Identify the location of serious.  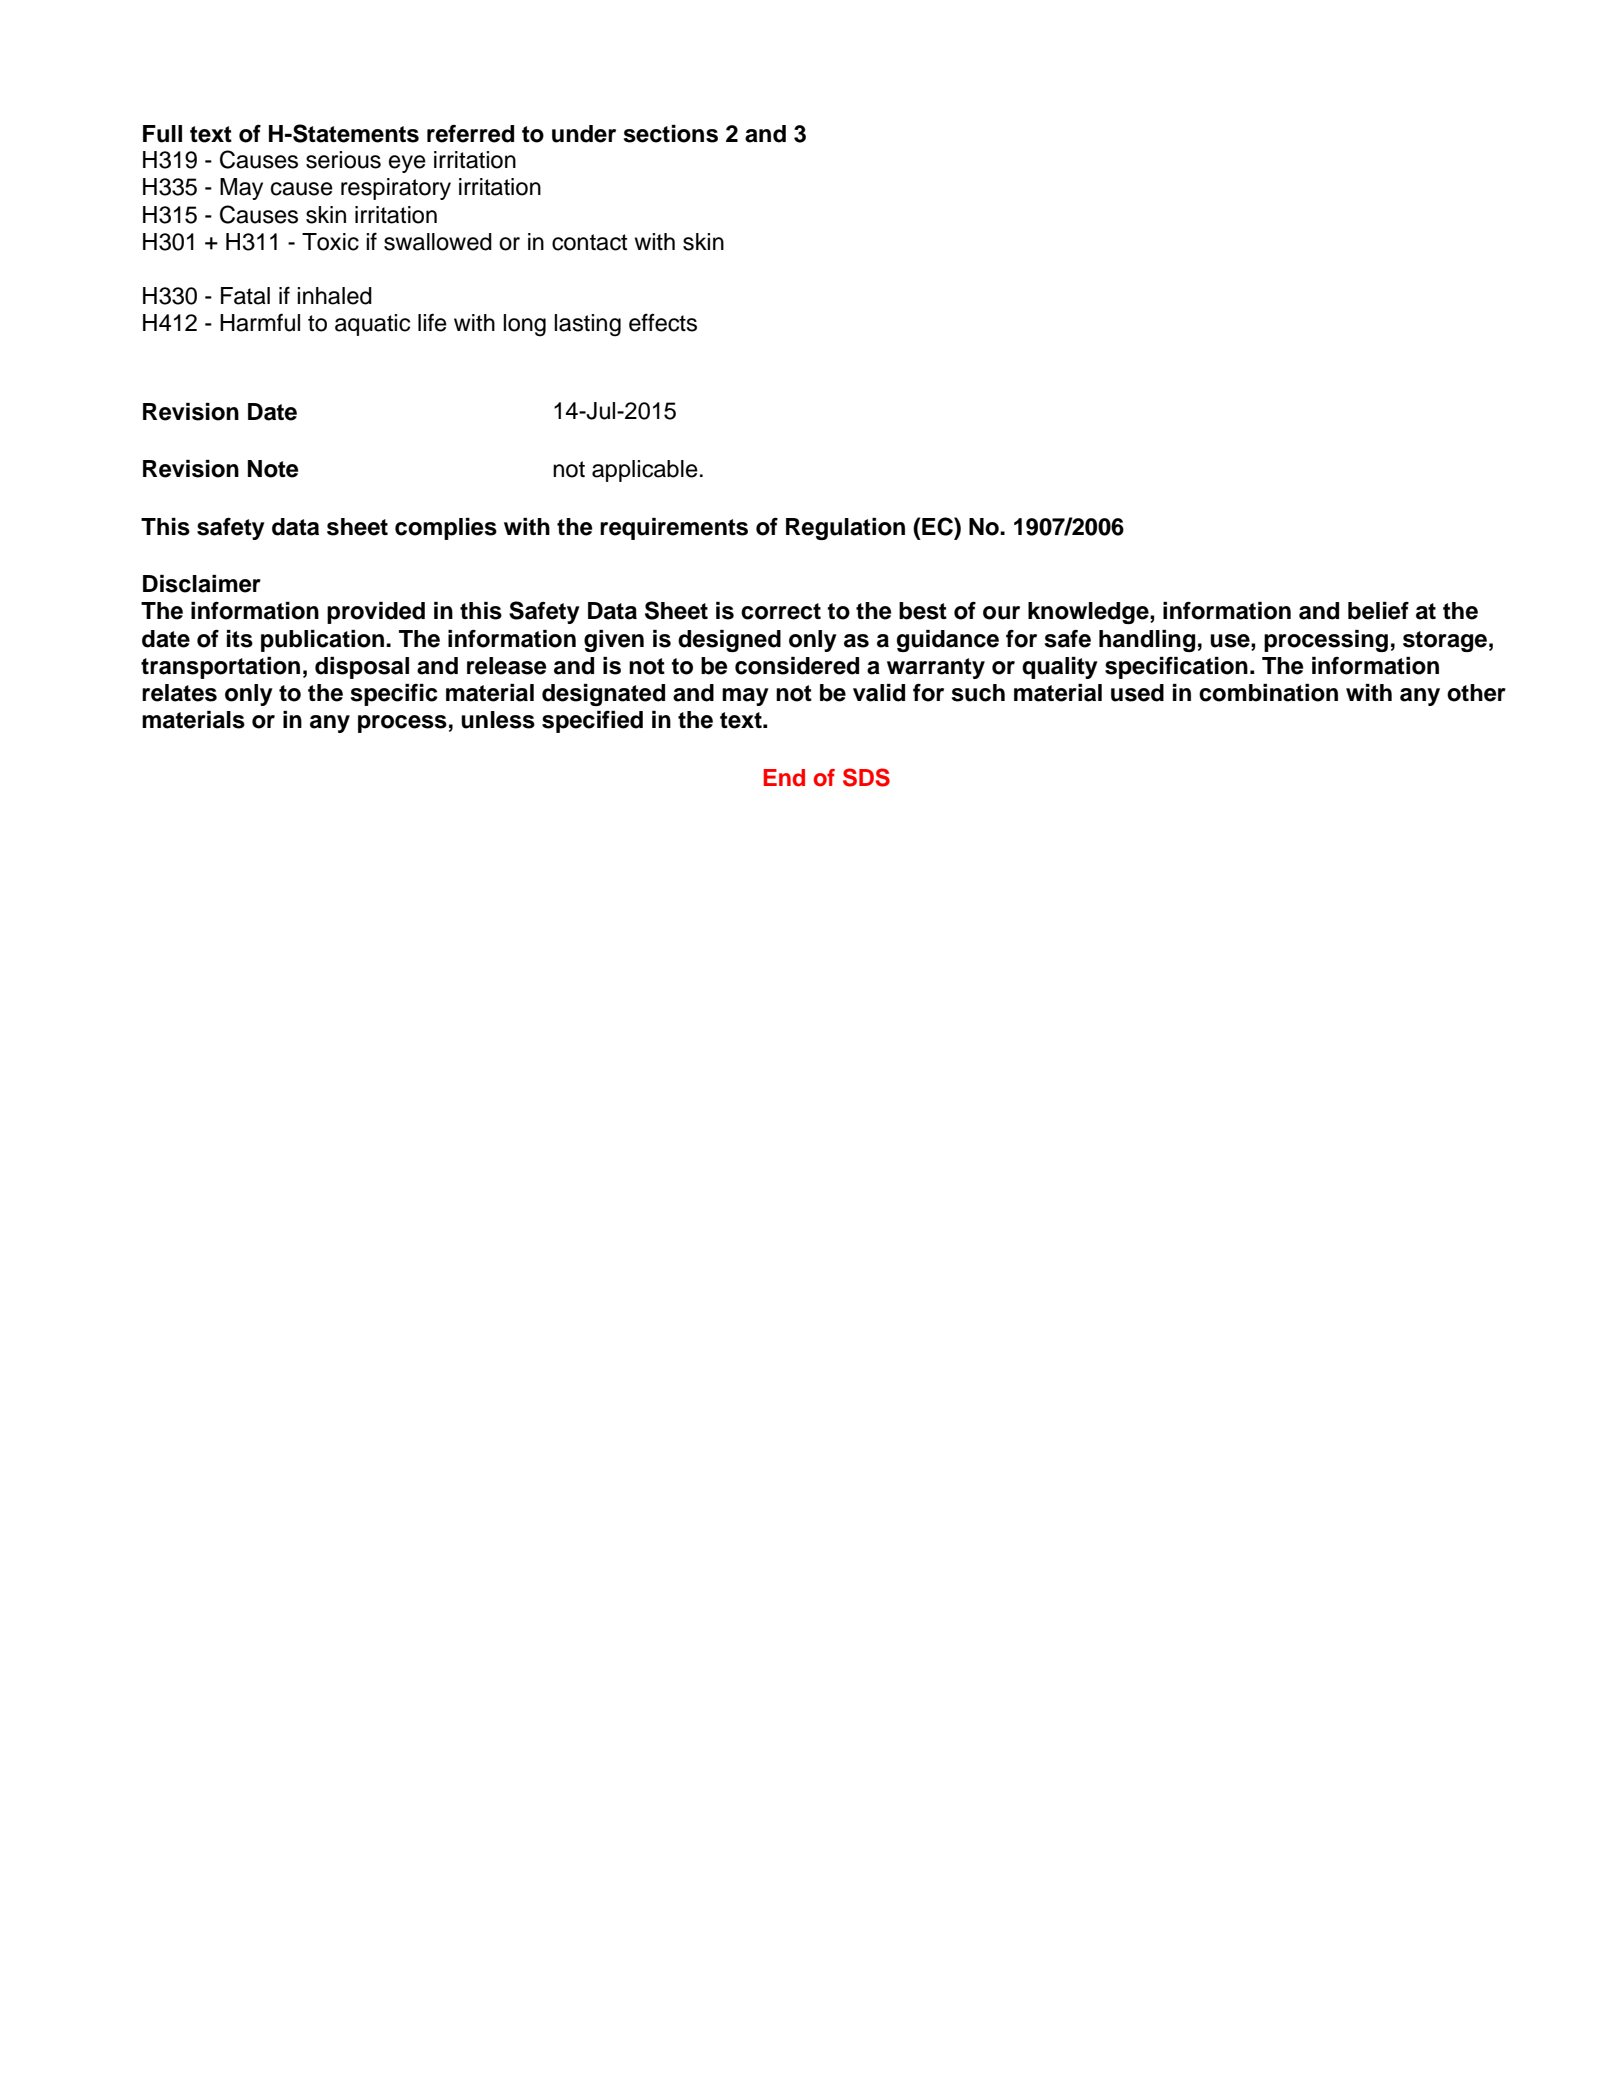
(343, 160).
